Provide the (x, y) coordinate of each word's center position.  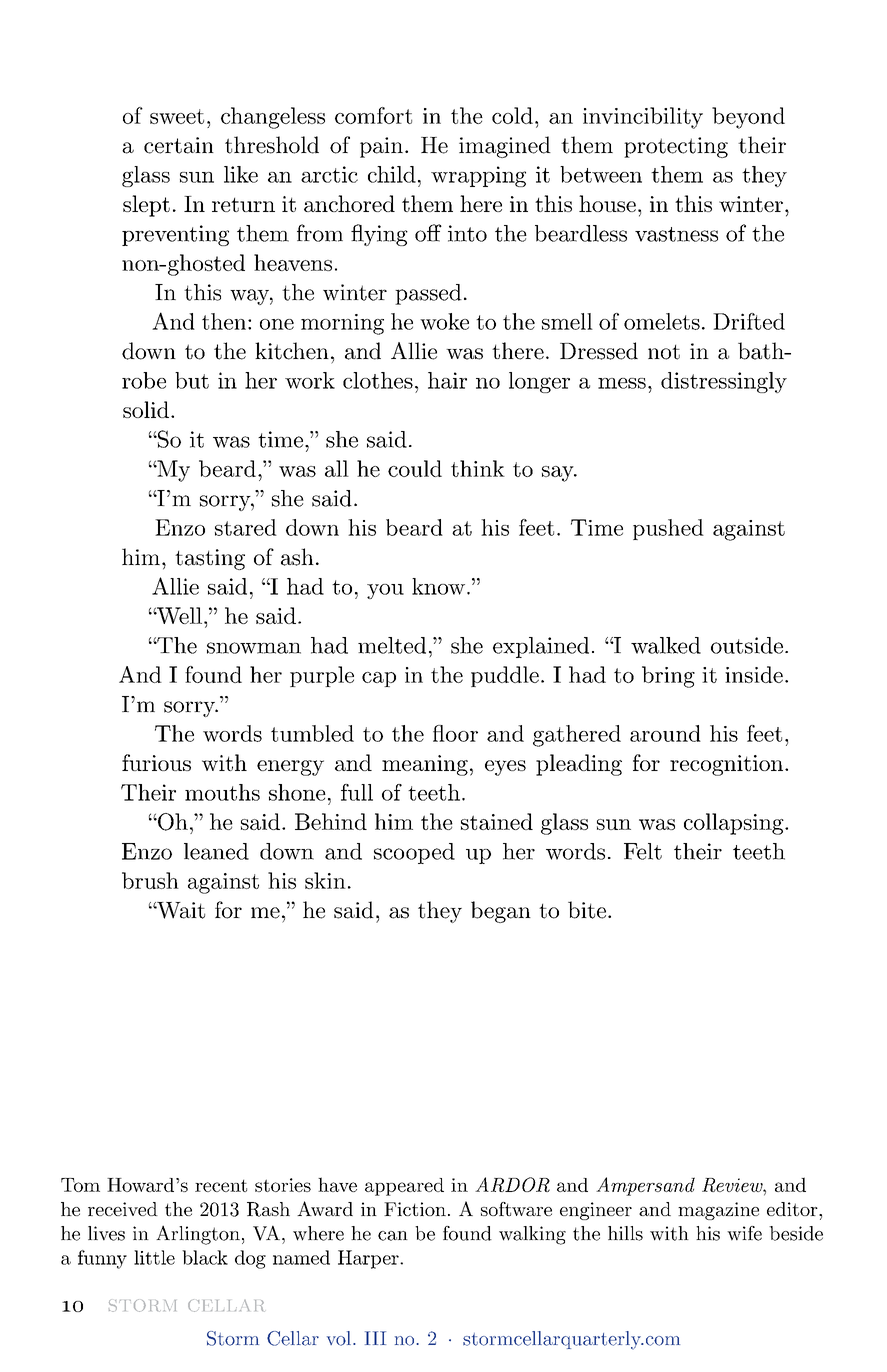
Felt (643, 851)
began (501, 912)
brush (150, 880)
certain (179, 145)
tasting (210, 559)
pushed (668, 529)
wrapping (478, 176)
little (154, 1257)
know (438, 586)
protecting (676, 147)
